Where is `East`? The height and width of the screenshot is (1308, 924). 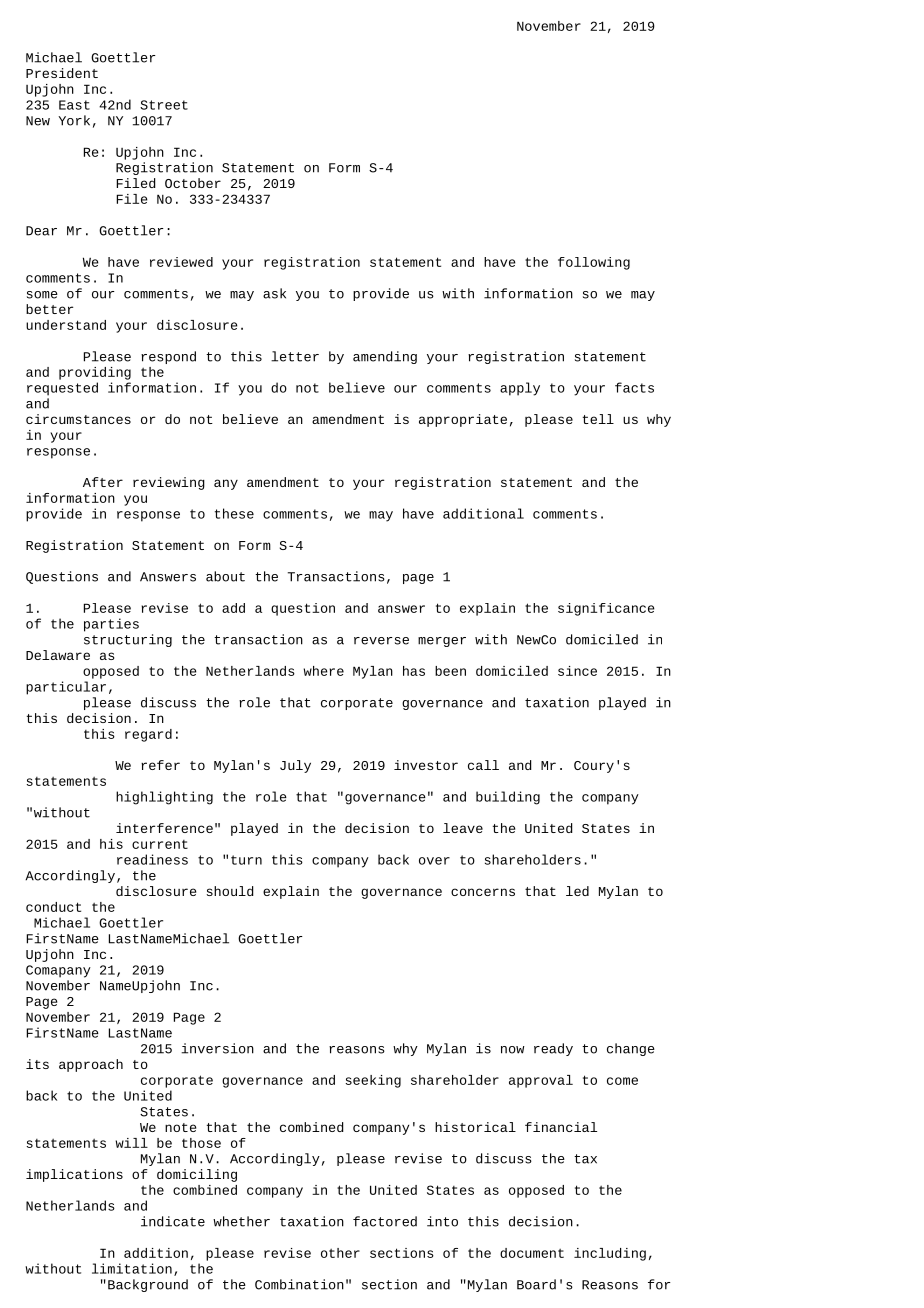 East is located at coordinates (74, 105).
